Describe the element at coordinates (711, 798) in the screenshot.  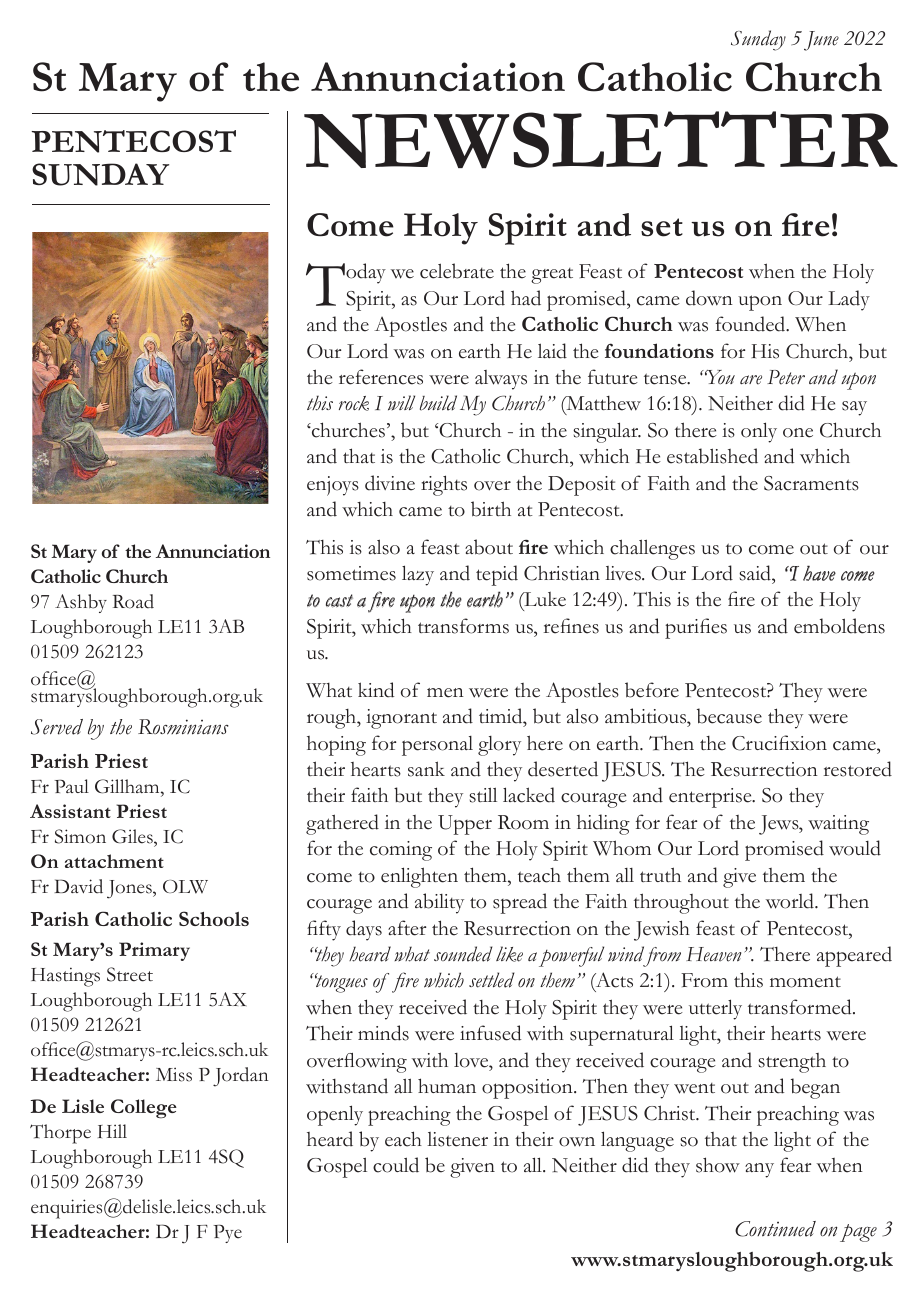
I see `enterprise` at that location.
